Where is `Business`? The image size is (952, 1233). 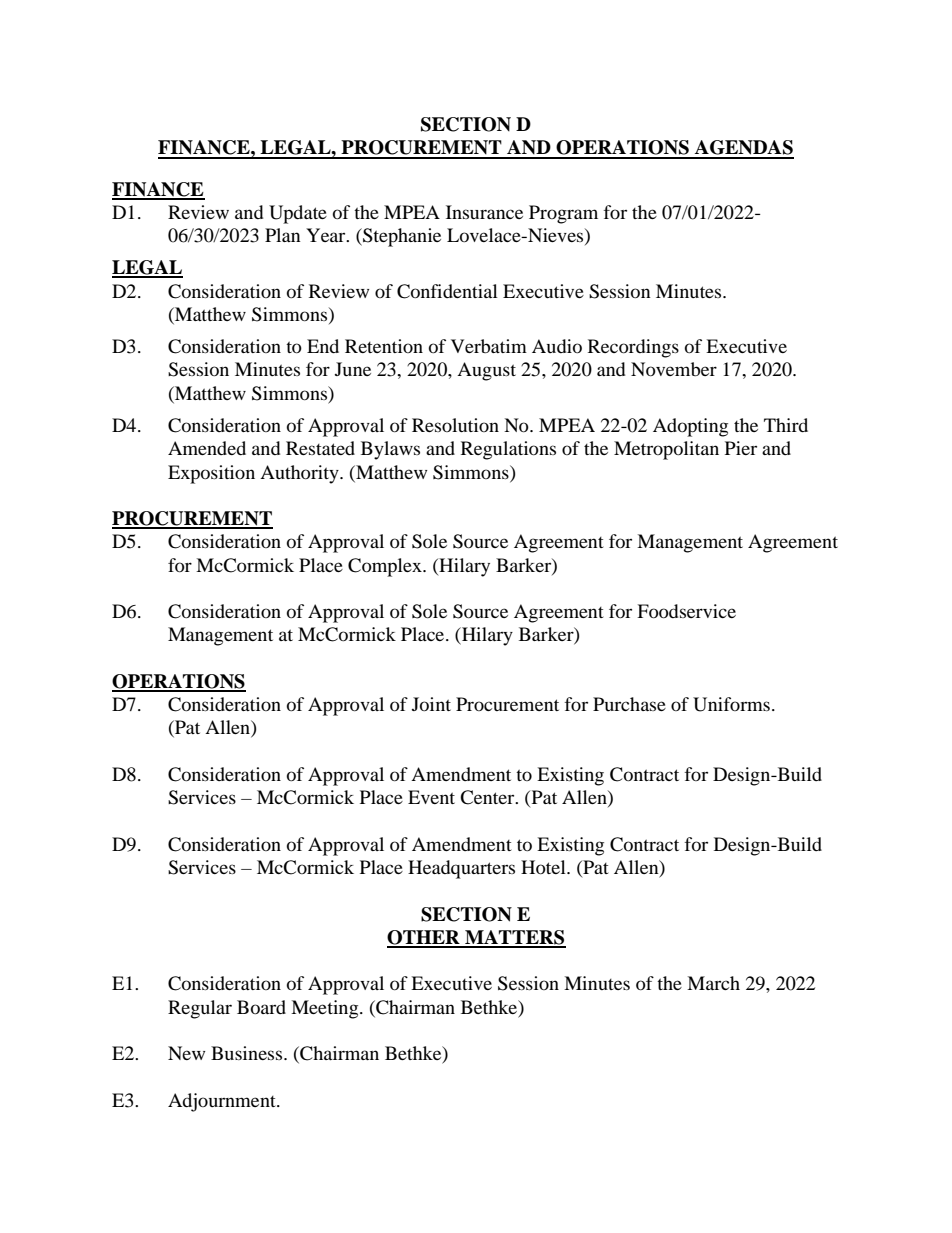
Business is located at coordinates (248, 1053).
